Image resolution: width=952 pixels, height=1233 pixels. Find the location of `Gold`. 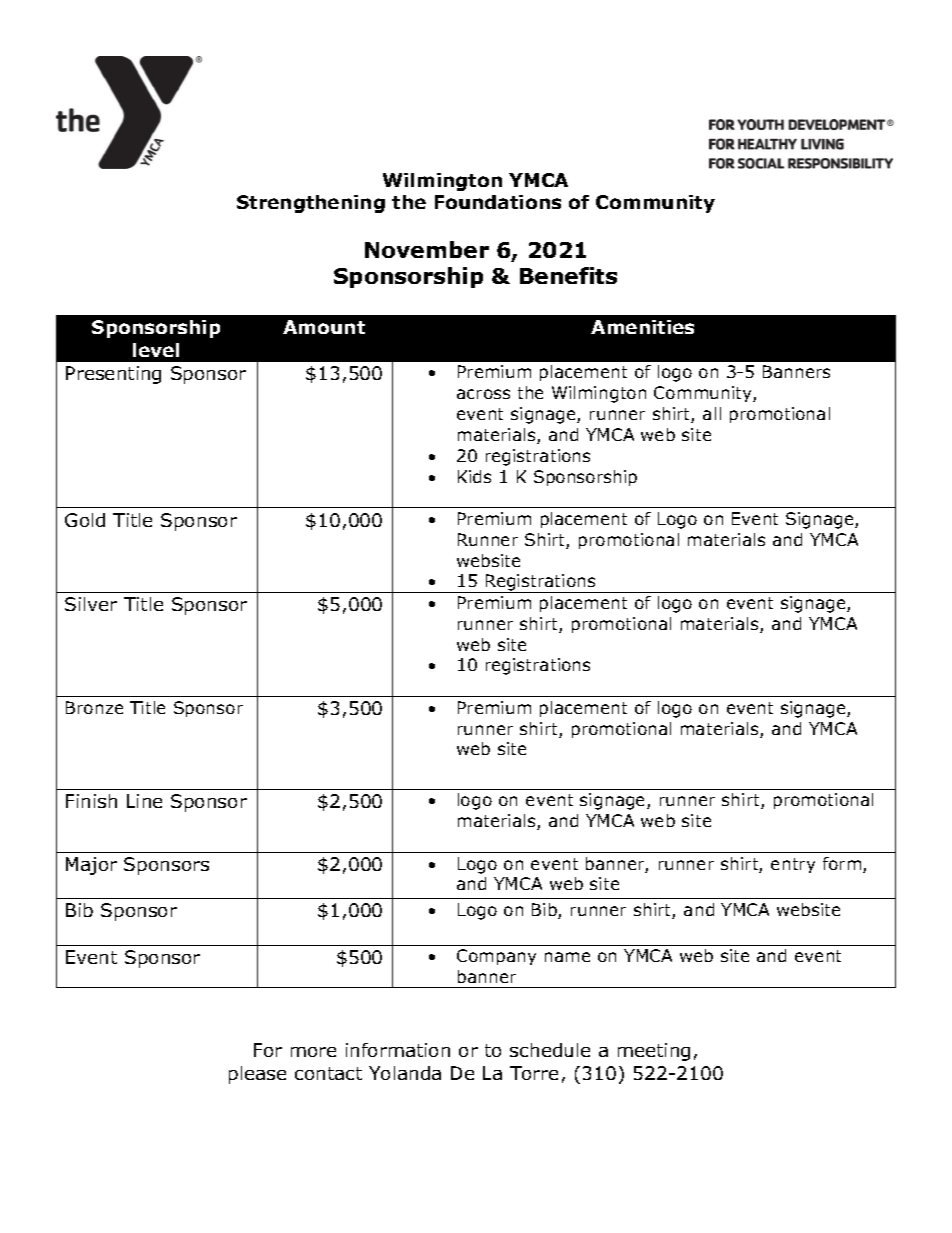

Gold is located at coordinates (85, 520).
